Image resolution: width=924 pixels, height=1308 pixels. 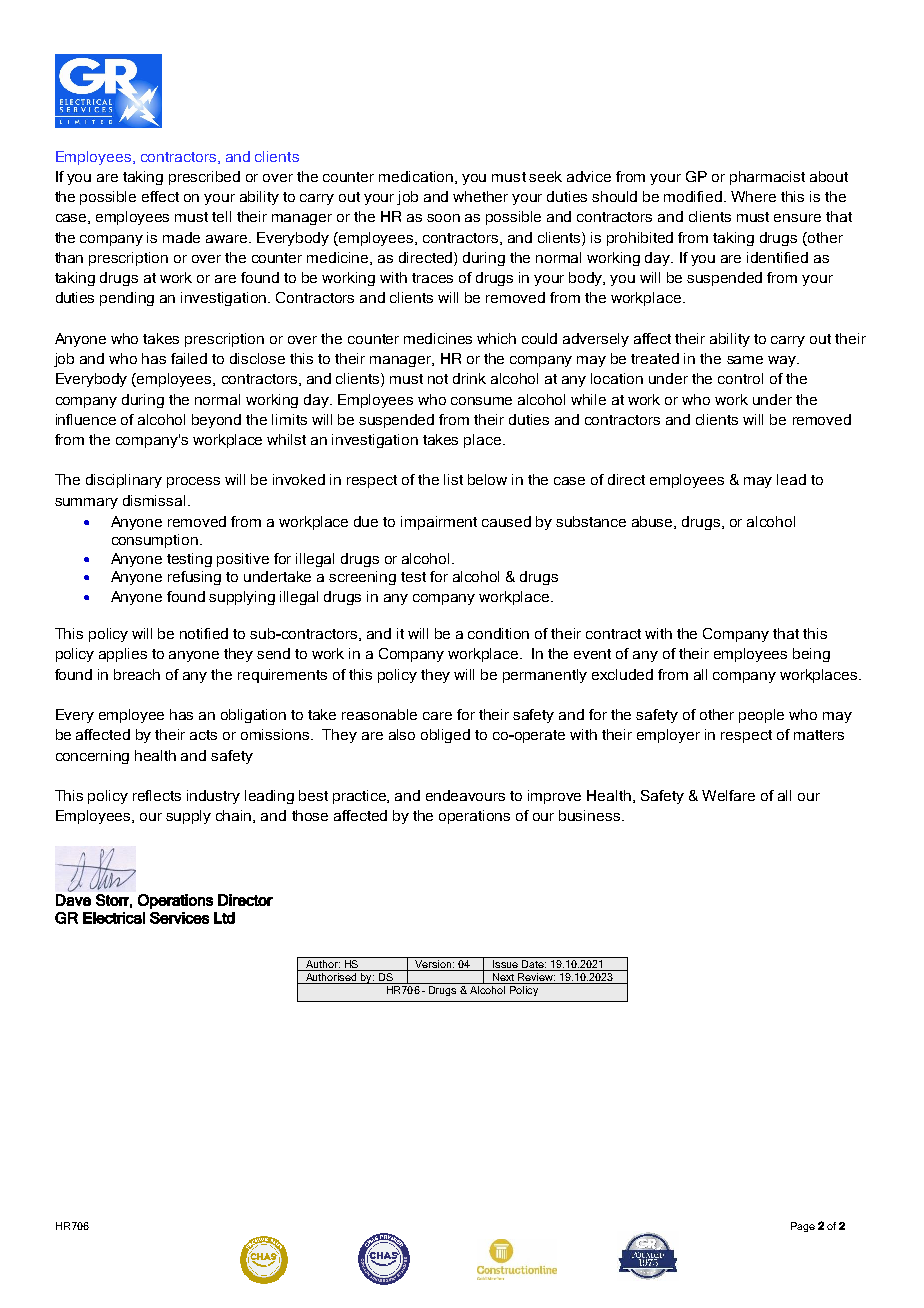 What do you see at coordinates (761, 716) in the screenshot?
I see `people` at bounding box center [761, 716].
